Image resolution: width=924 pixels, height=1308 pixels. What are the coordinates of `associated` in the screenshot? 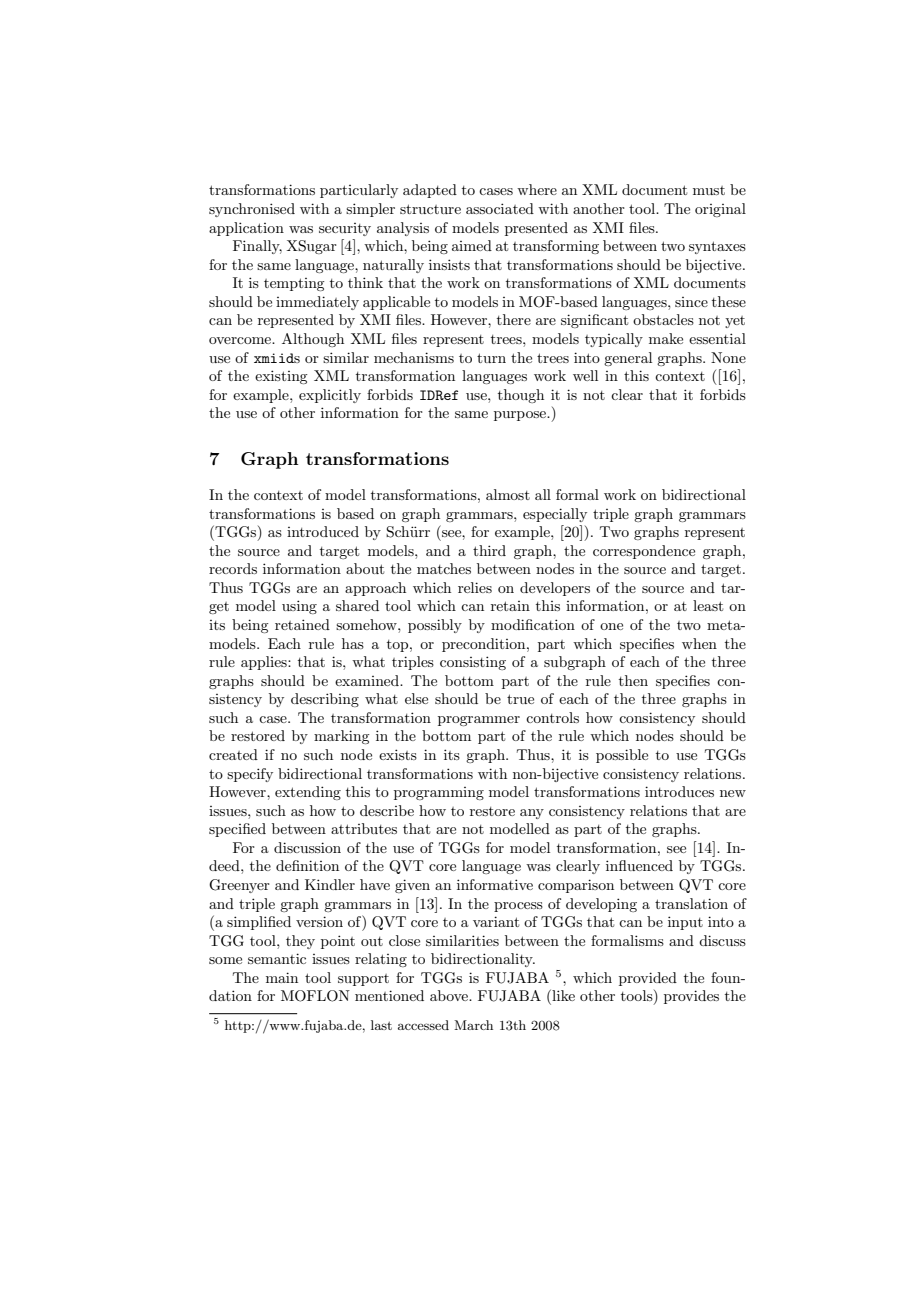 It's located at (500, 208).
